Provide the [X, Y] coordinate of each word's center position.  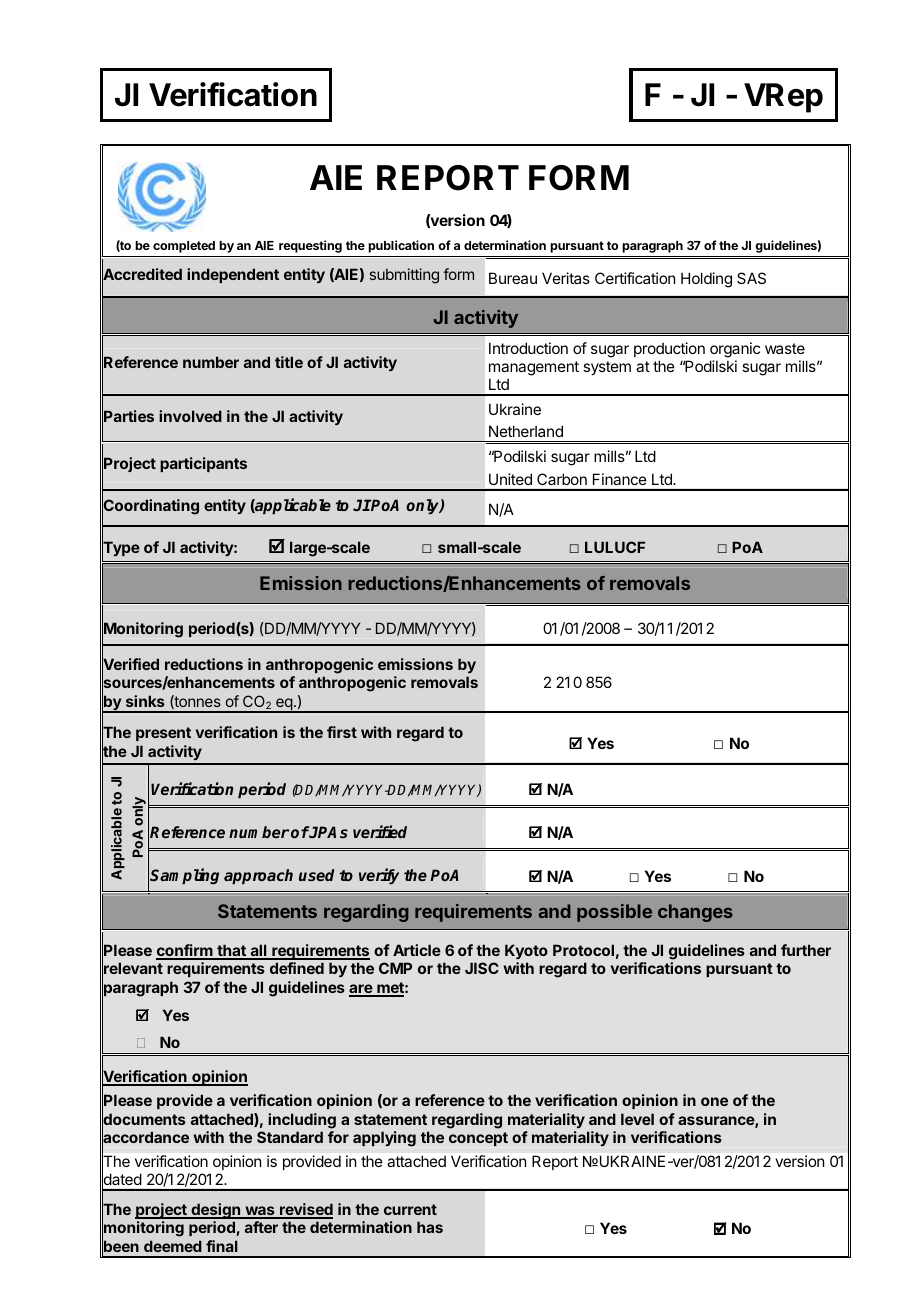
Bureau [513, 278]
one [714, 1101]
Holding [706, 280]
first [342, 732]
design [216, 1211]
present [163, 734]
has [430, 1227]
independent [233, 275]
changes [695, 913]
